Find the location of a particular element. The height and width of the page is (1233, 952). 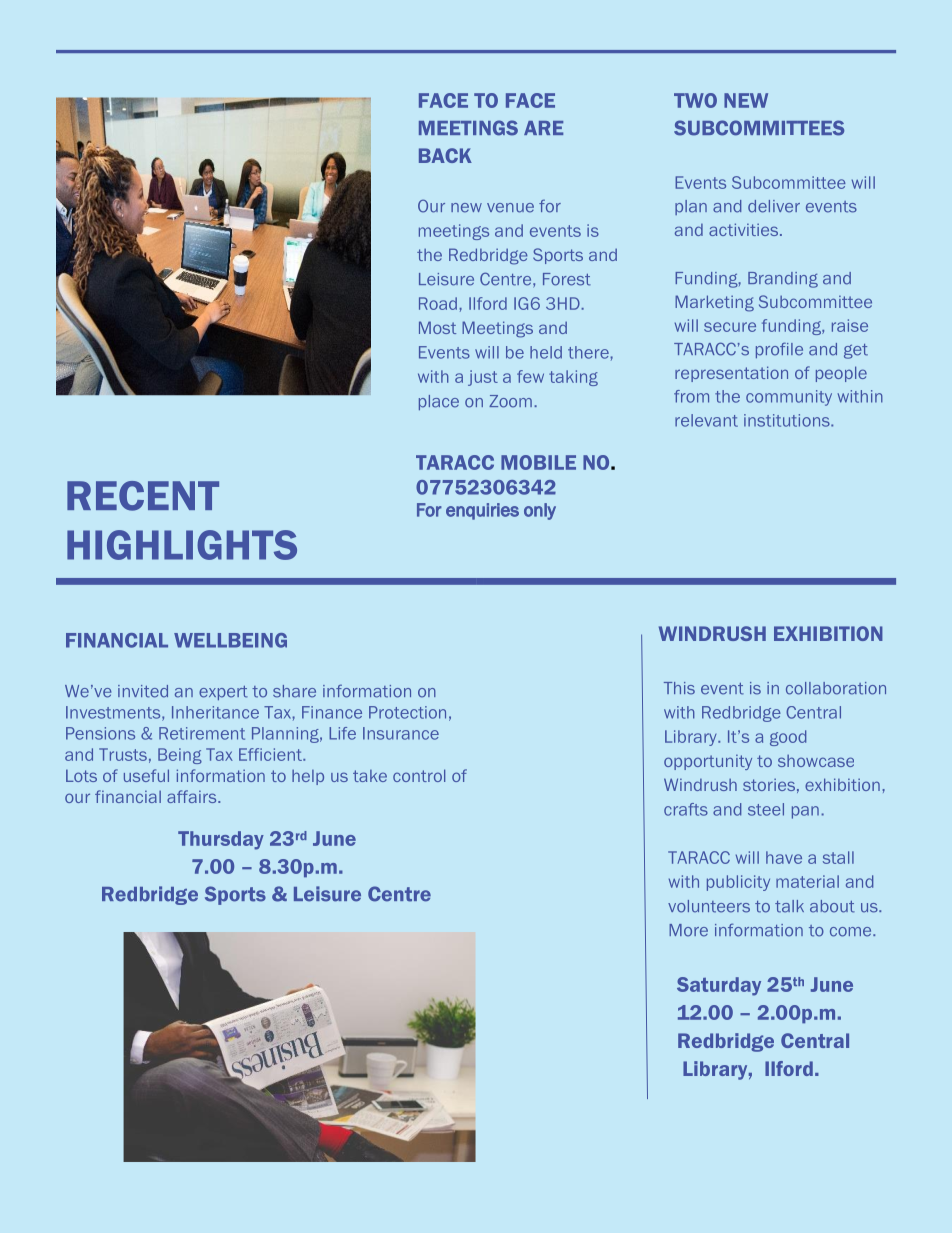

More is located at coordinates (688, 930).
